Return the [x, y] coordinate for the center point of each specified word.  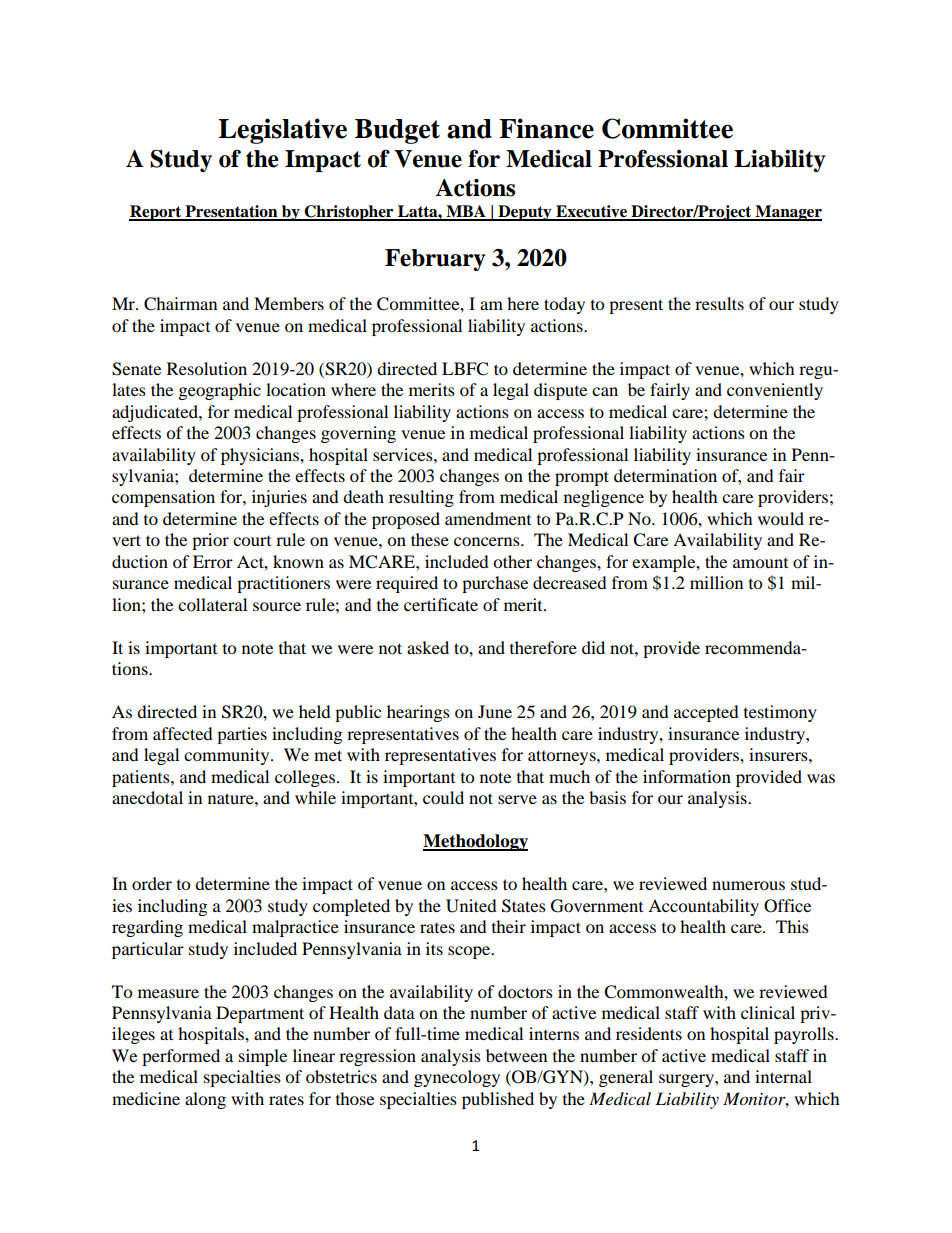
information [687, 776]
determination [665, 475]
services [404, 454]
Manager [787, 213]
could [443, 797]
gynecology [457, 1078]
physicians [261, 456]
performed [181, 1057]
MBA [466, 212]
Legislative [282, 131]
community [228, 756]
